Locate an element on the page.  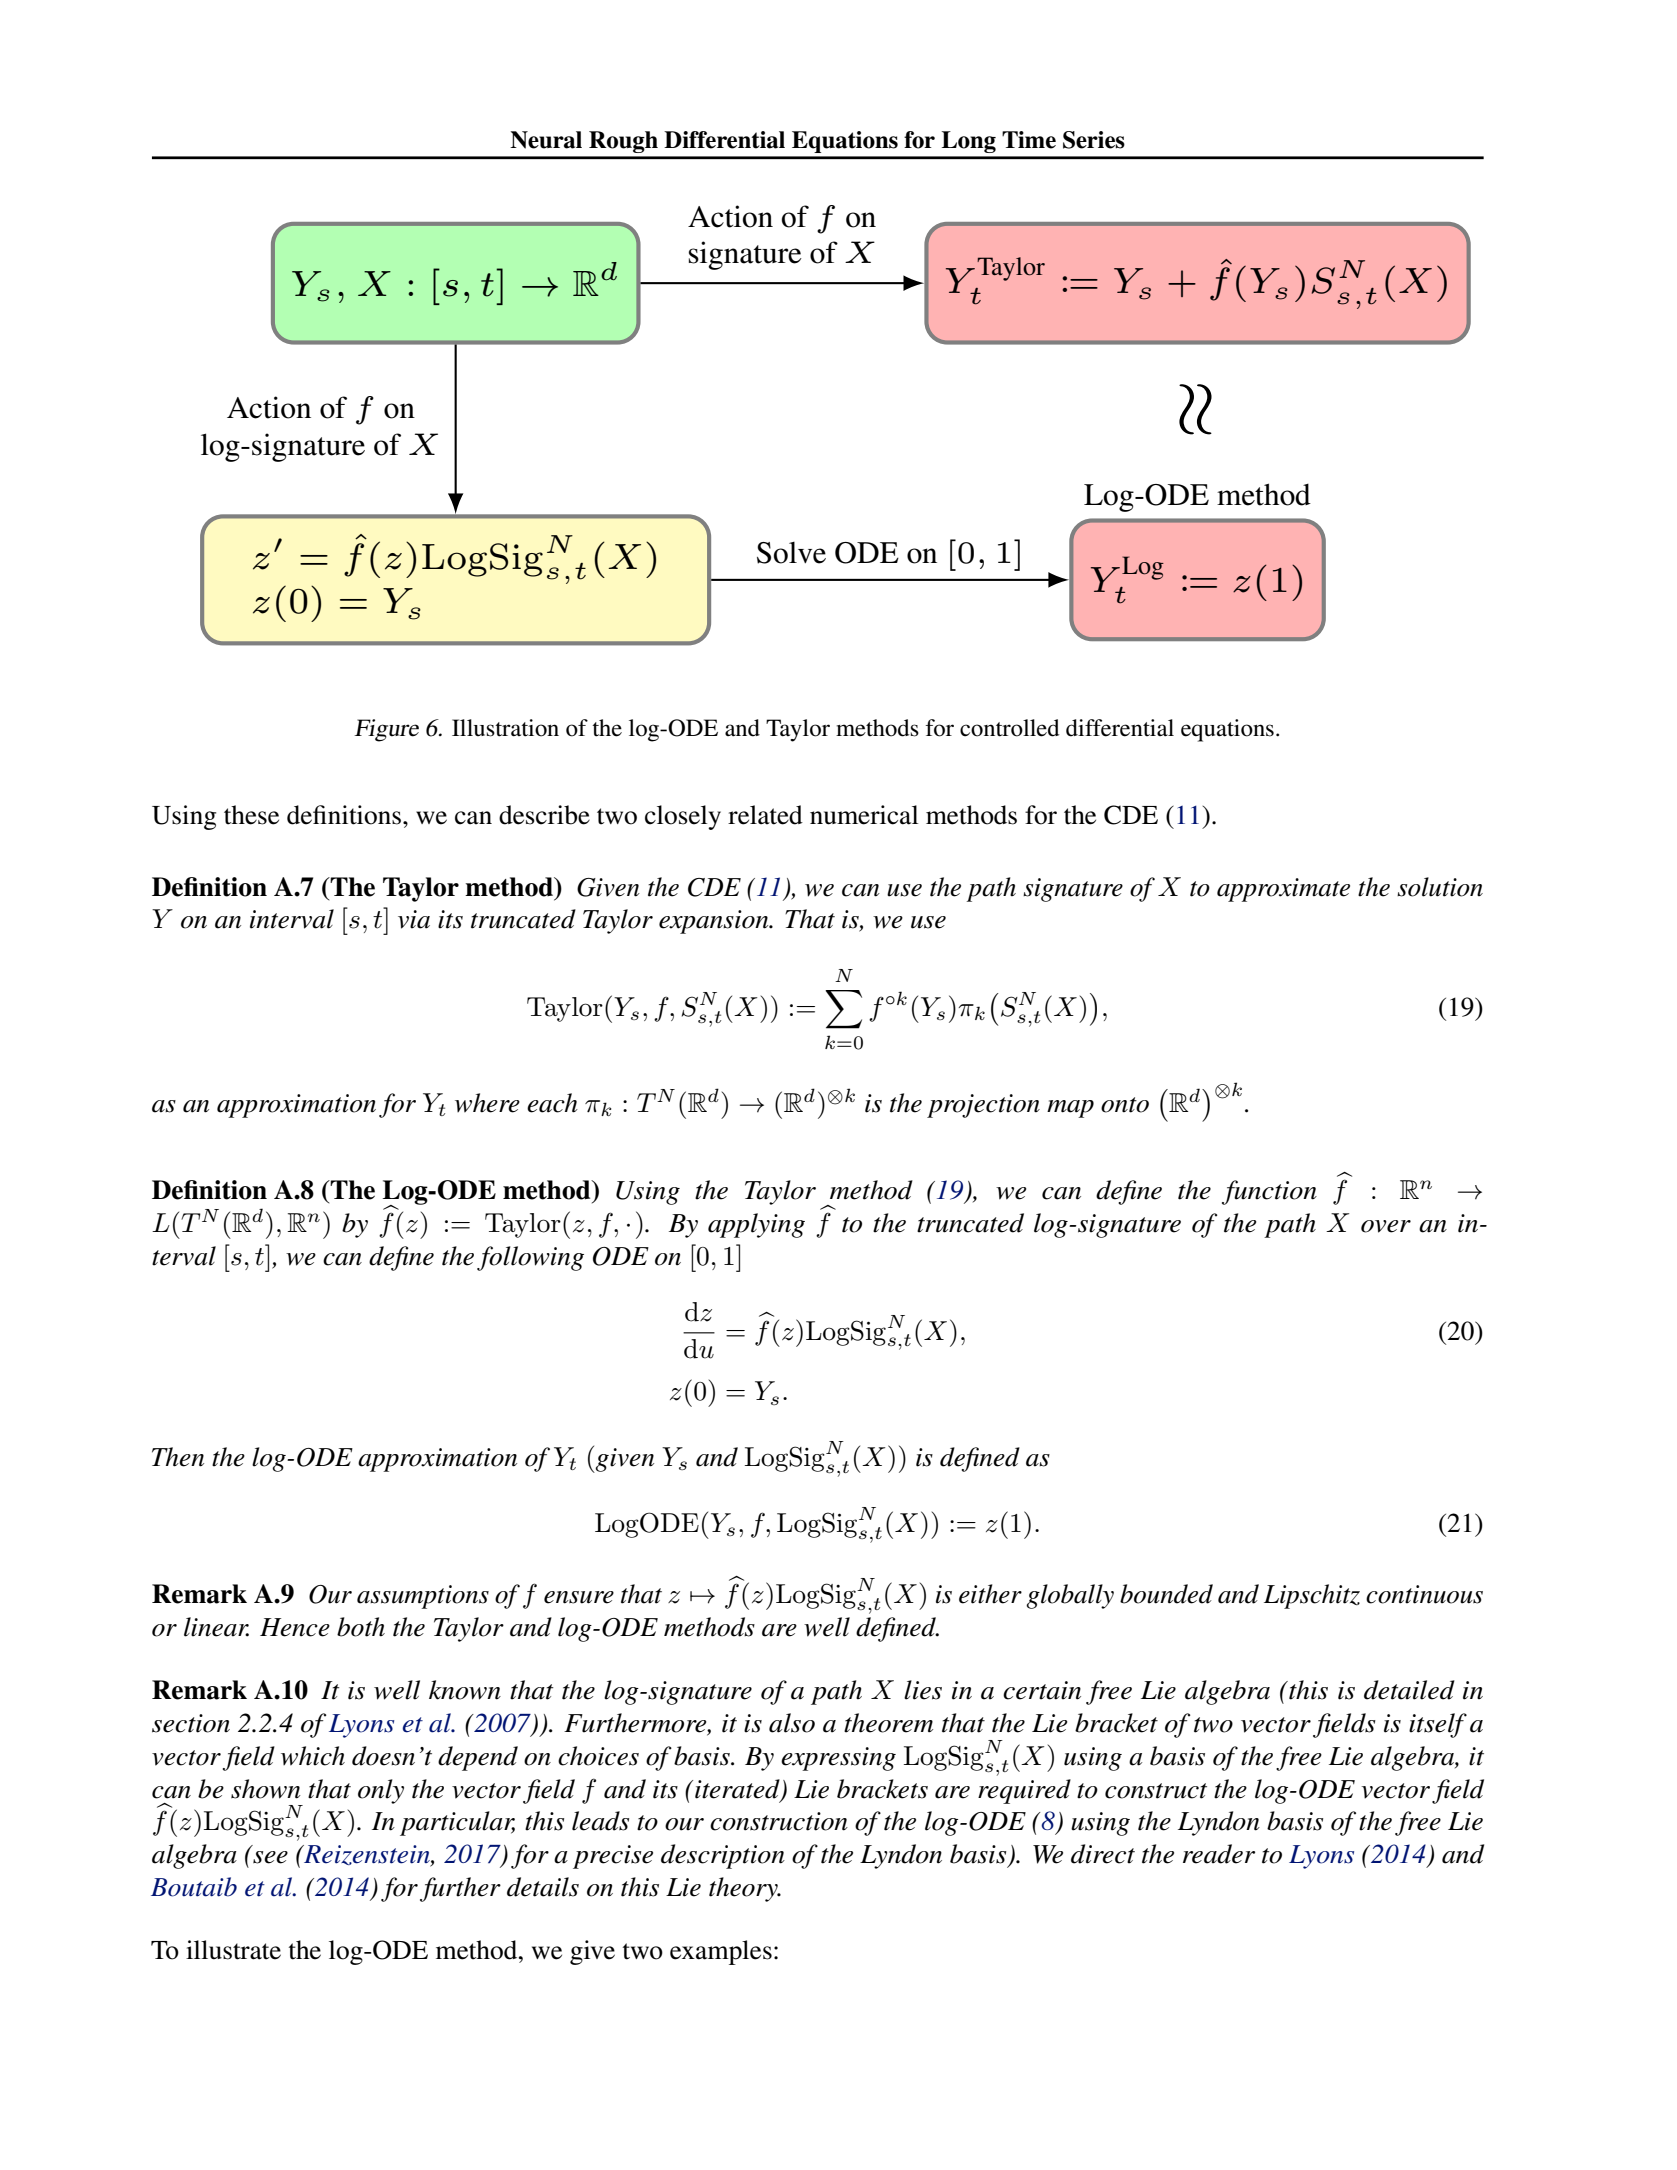
see is located at coordinates (270, 1857).
